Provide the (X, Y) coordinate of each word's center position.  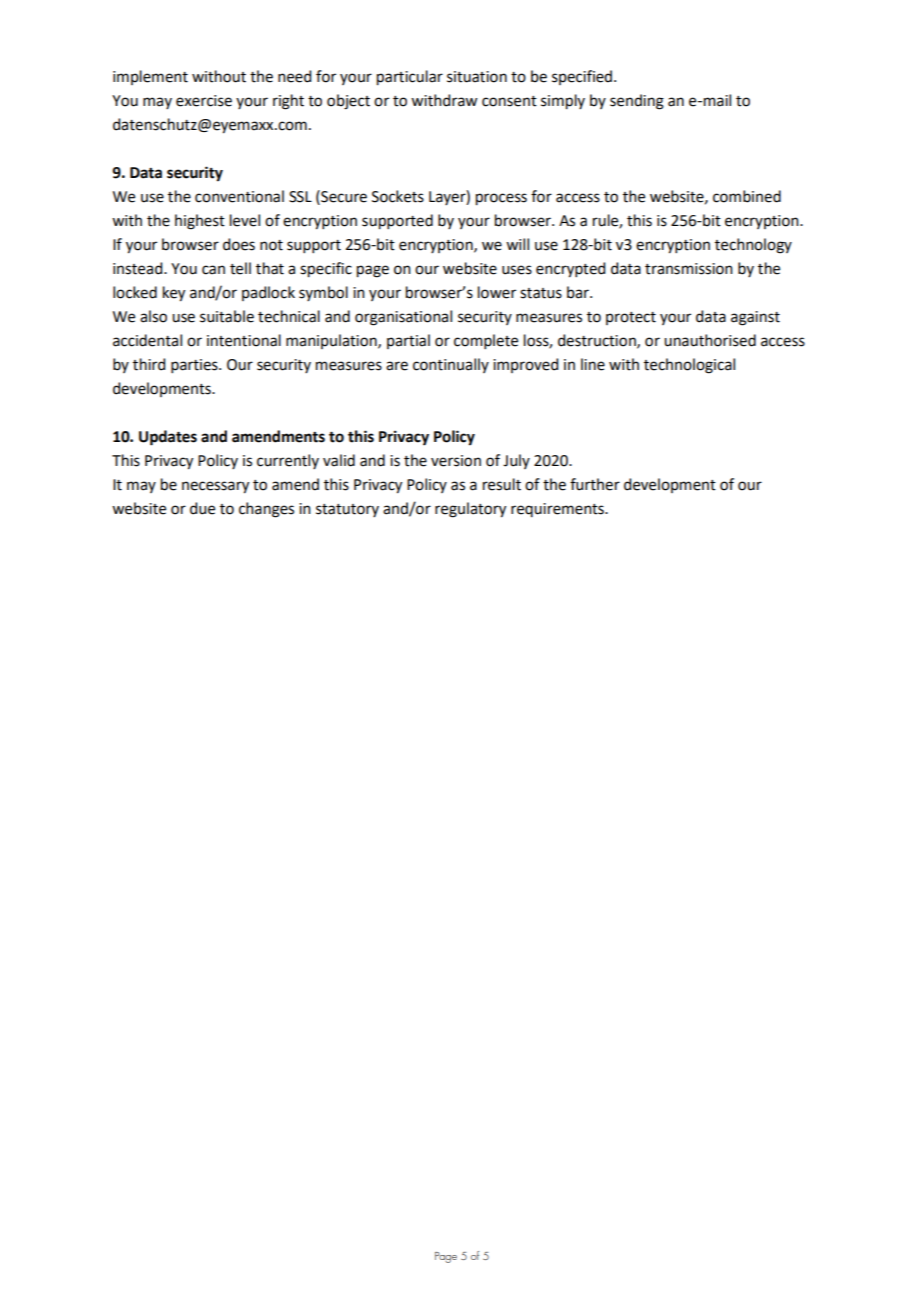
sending (637, 102)
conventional (239, 196)
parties (195, 366)
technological (689, 366)
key (174, 294)
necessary (215, 487)
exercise (204, 101)
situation (477, 77)
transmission (689, 269)
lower (497, 292)
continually (451, 365)
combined (747, 196)
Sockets (398, 196)
